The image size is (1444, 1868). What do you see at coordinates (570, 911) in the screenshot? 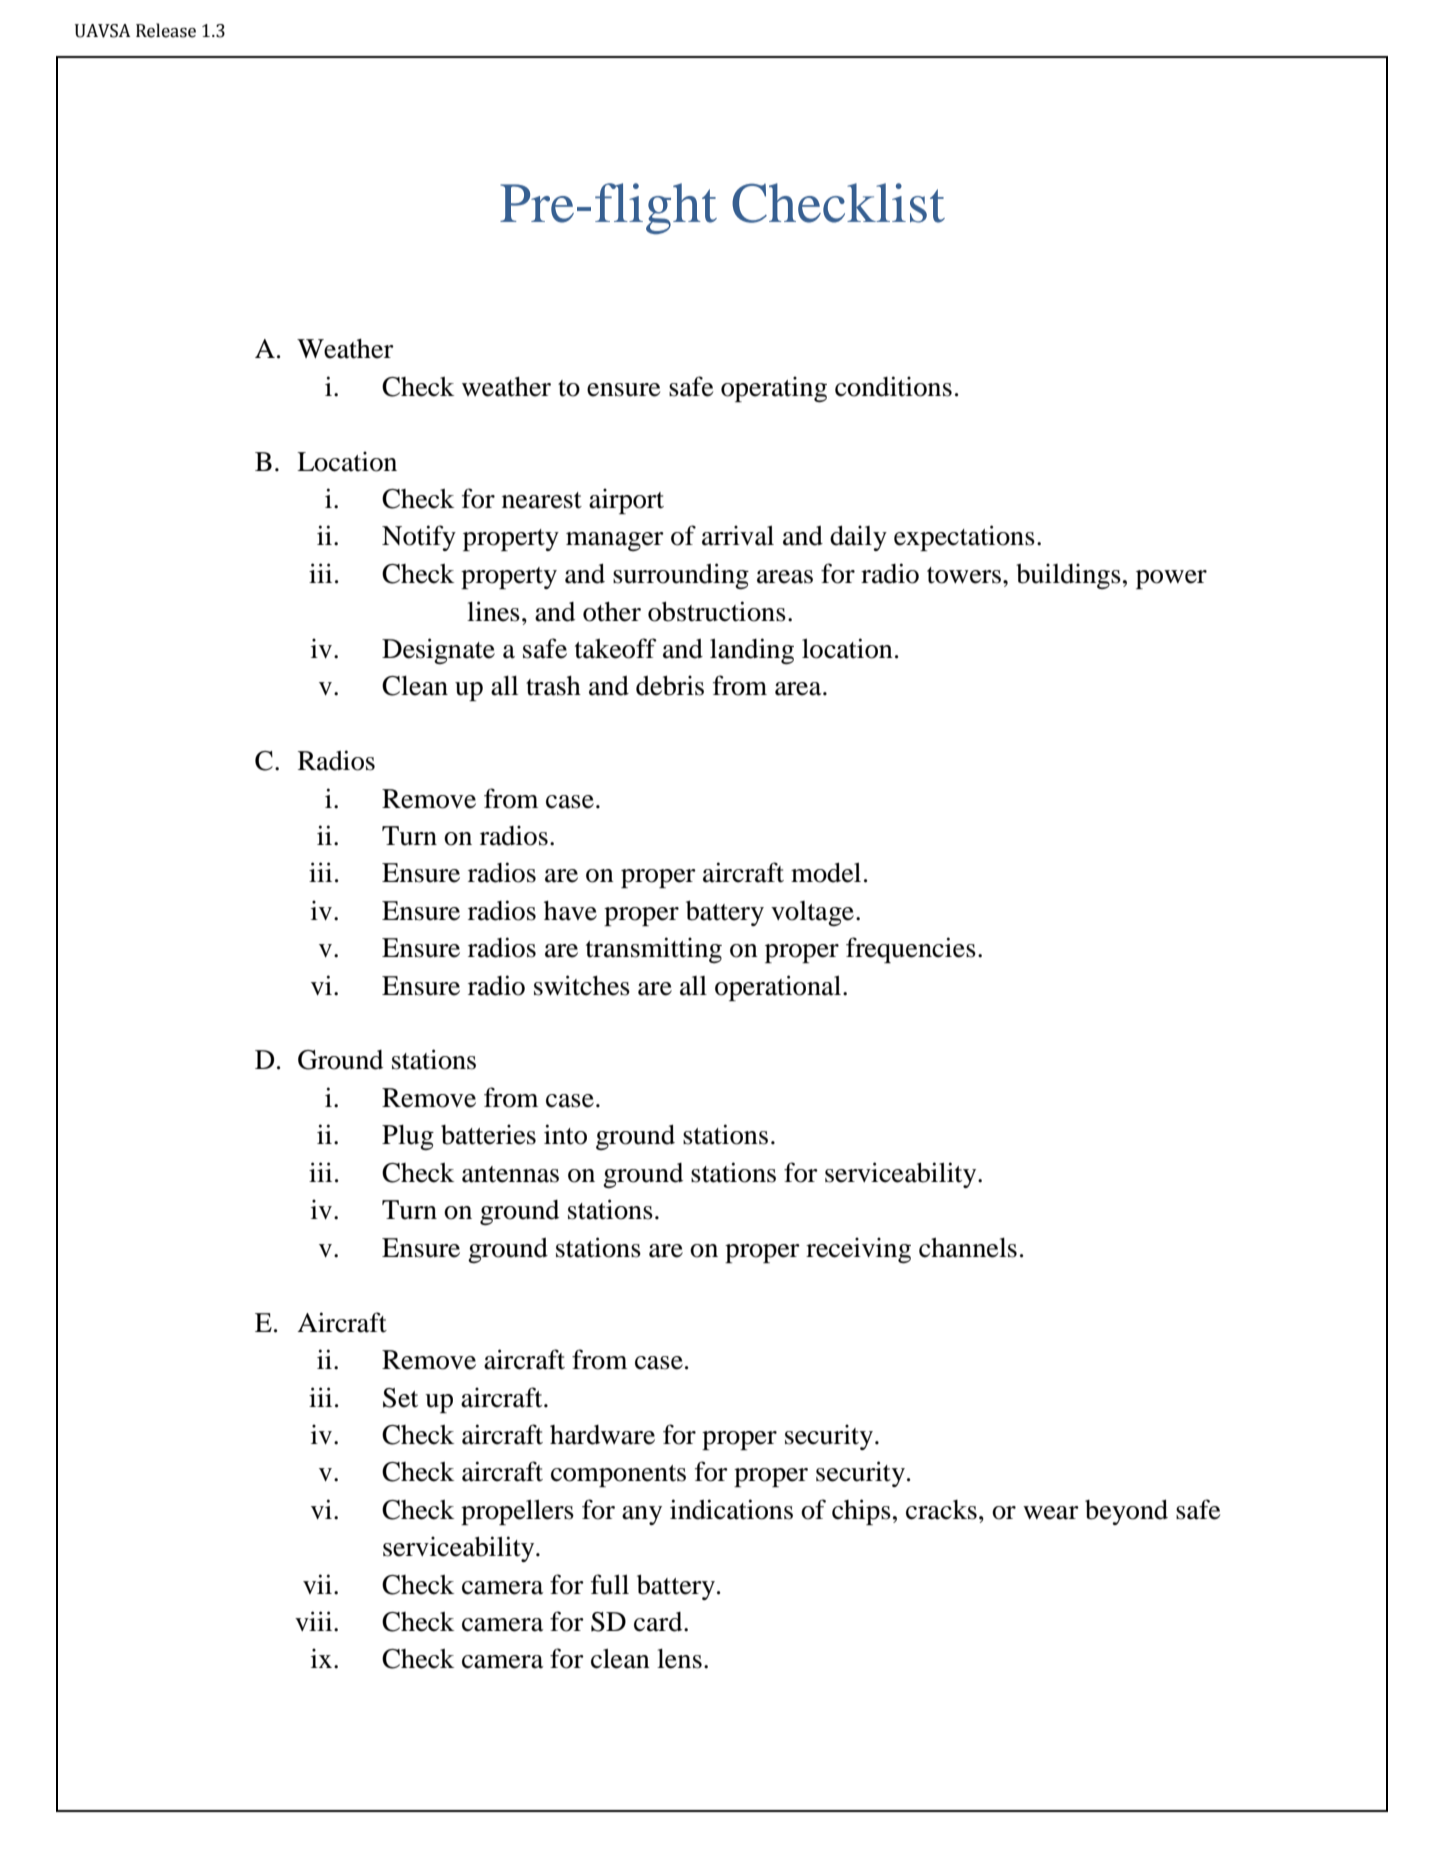
I see `have` at bounding box center [570, 911].
